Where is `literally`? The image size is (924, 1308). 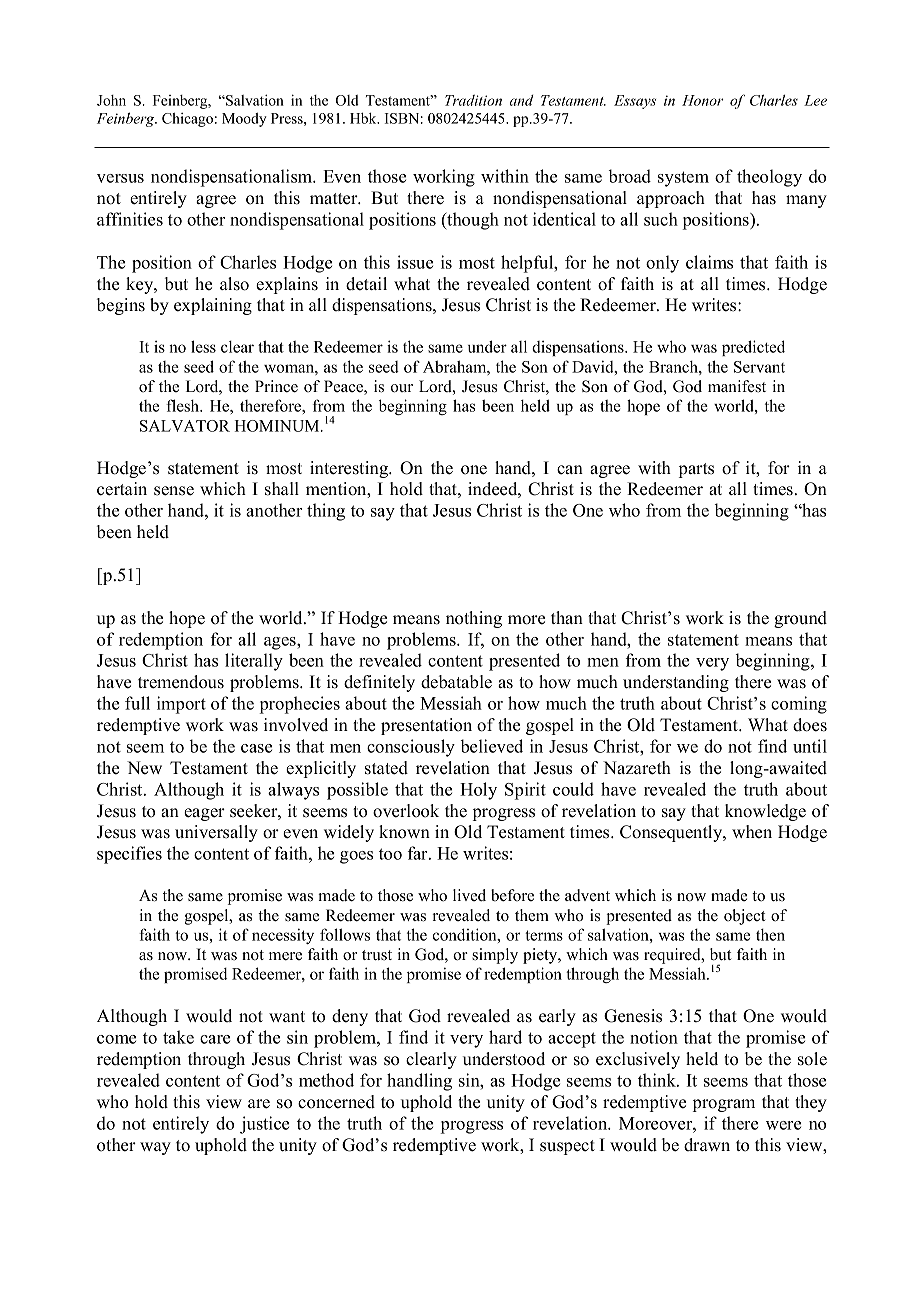 literally is located at coordinates (254, 662).
